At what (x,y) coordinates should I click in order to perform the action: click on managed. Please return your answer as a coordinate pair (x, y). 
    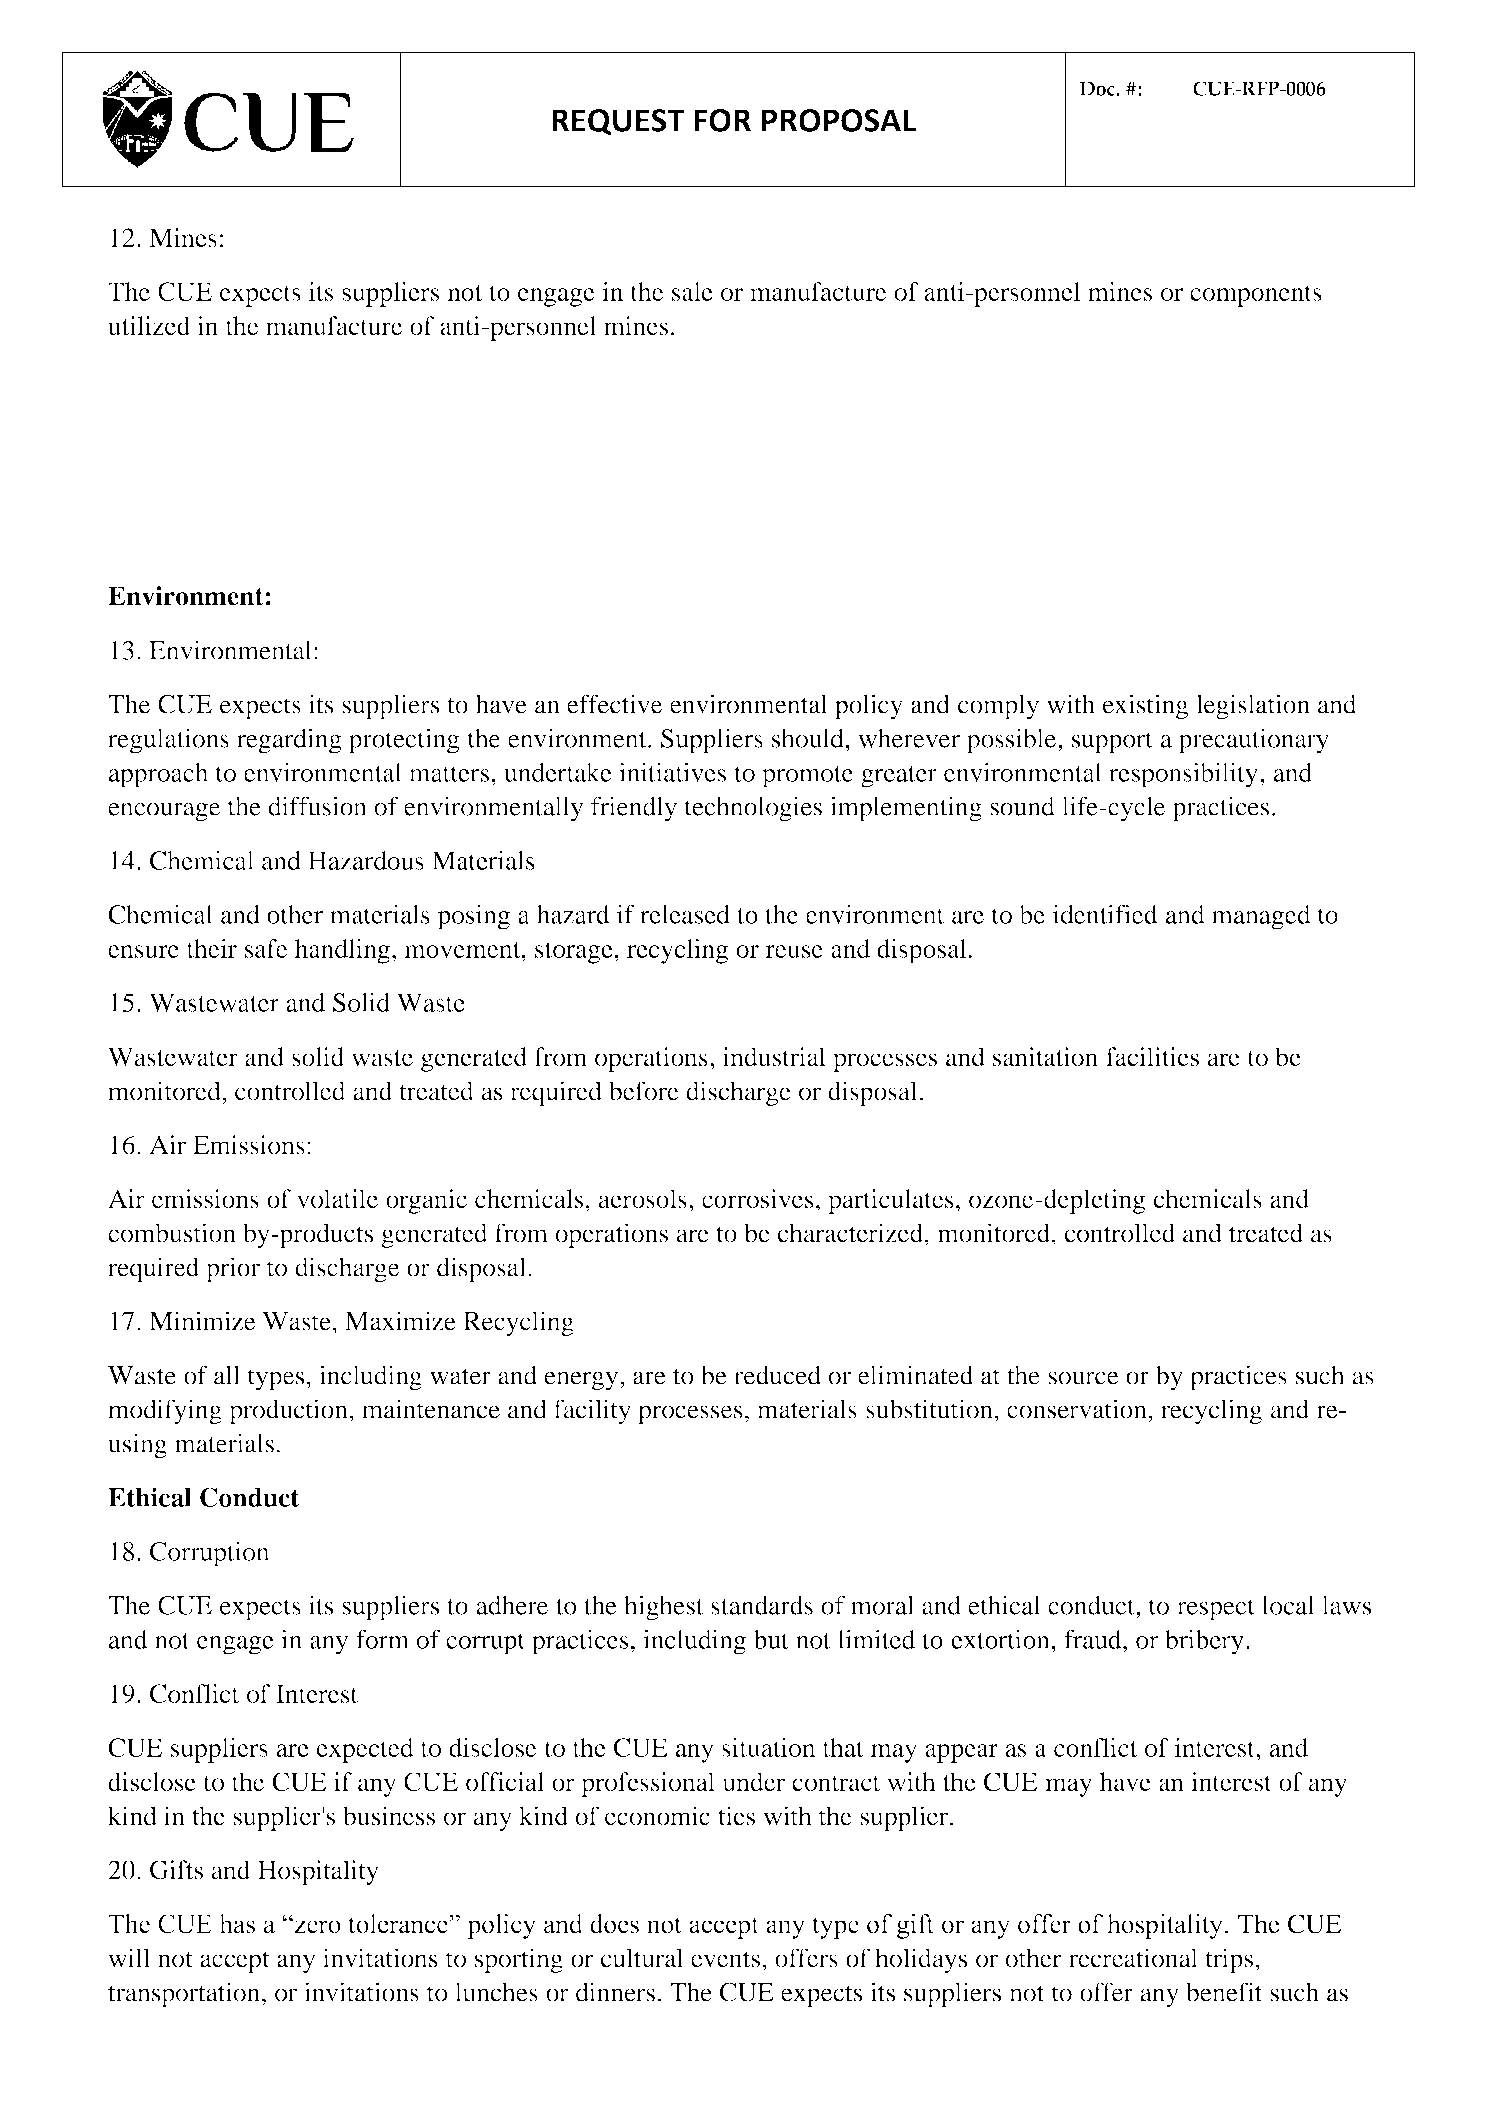
    Looking at the image, I should click on (1261, 917).
